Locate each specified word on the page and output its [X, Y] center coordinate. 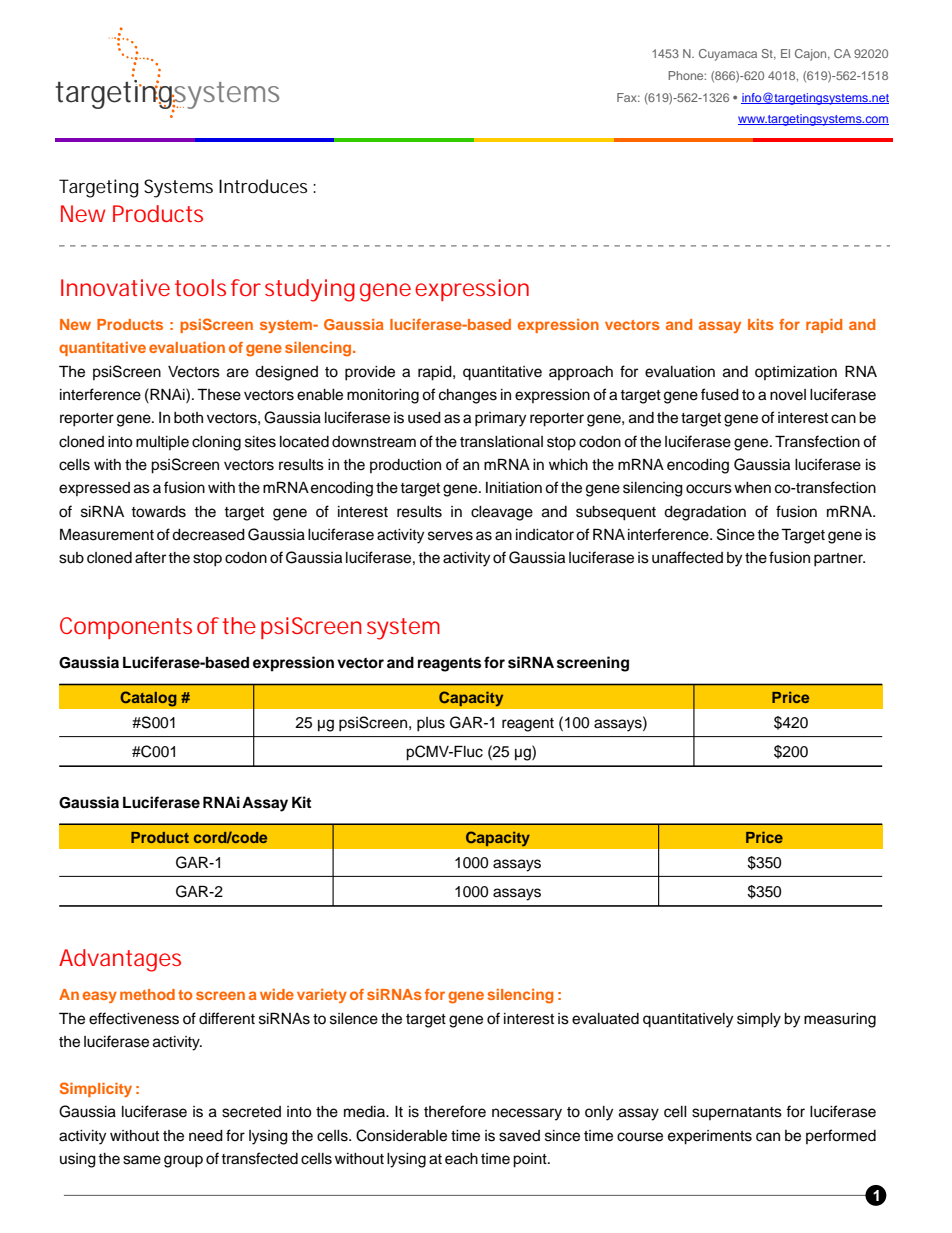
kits [761, 324]
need [206, 1136]
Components [126, 628]
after [150, 557]
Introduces [263, 186]
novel [788, 395]
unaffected [687, 557]
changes [468, 396]
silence [354, 1019]
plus [431, 724]
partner [839, 560]
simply [759, 1020]
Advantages [120, 960]
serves [450, 536]
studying [310, 290]
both [188, 418]
